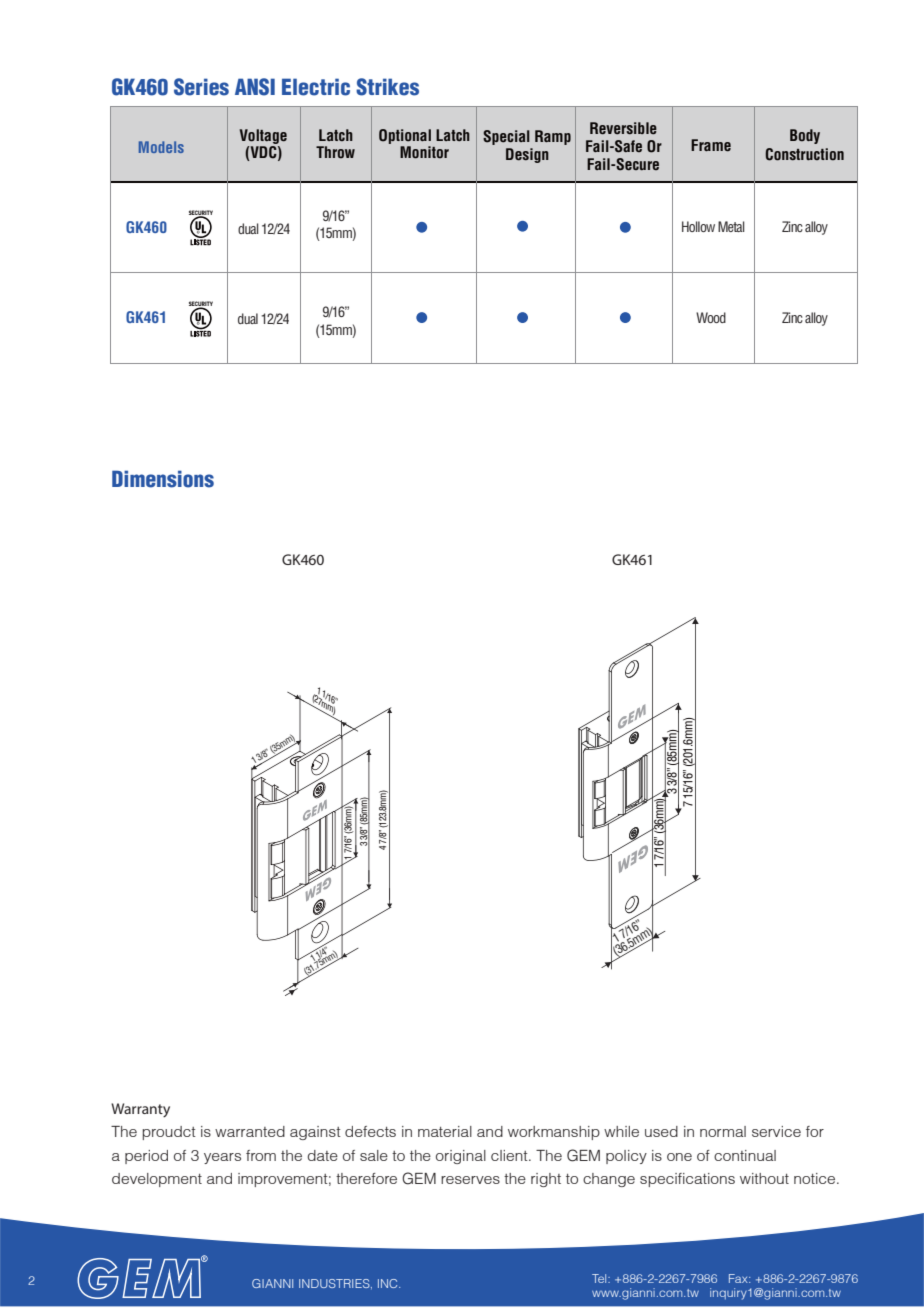  Describe the element at coordinates (157, 1180) in the image. I see `development` at that location.
